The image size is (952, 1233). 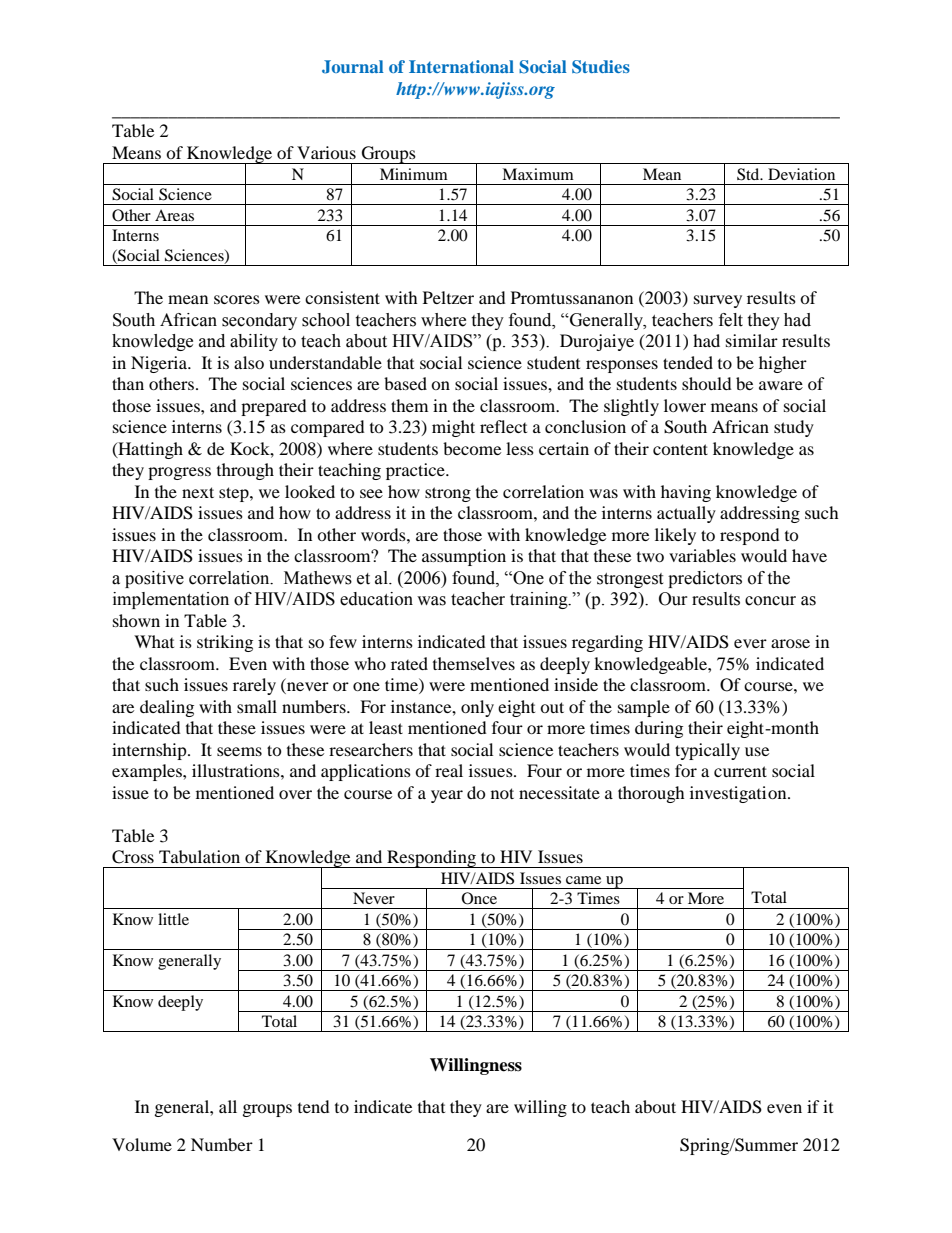 What do you see at coordinates (749, 174) in the page?
I see `Std` at bounding box center [749, 174].
